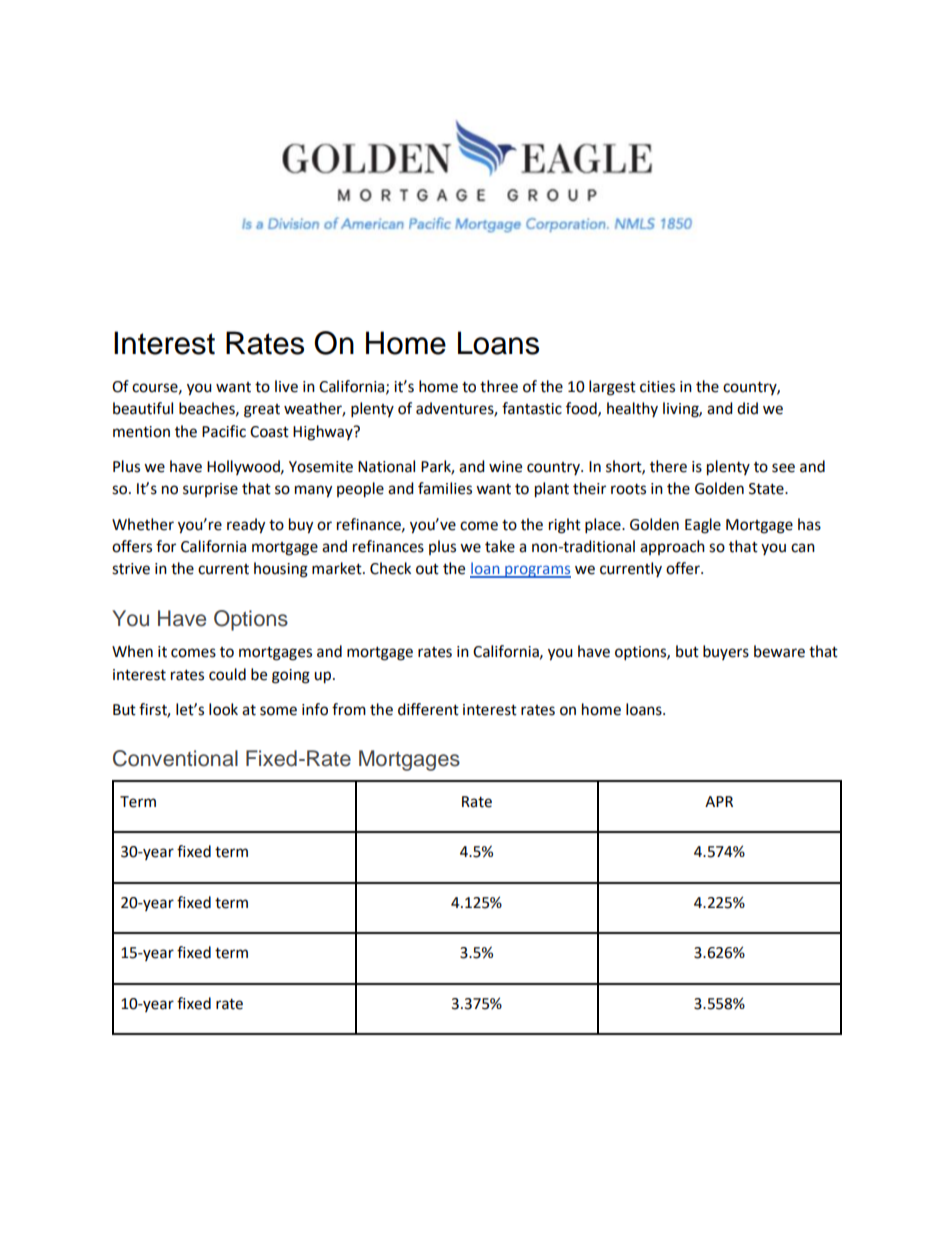  Describe the element at coordinates (779, 651) in the document. I see `beware` at that location.
